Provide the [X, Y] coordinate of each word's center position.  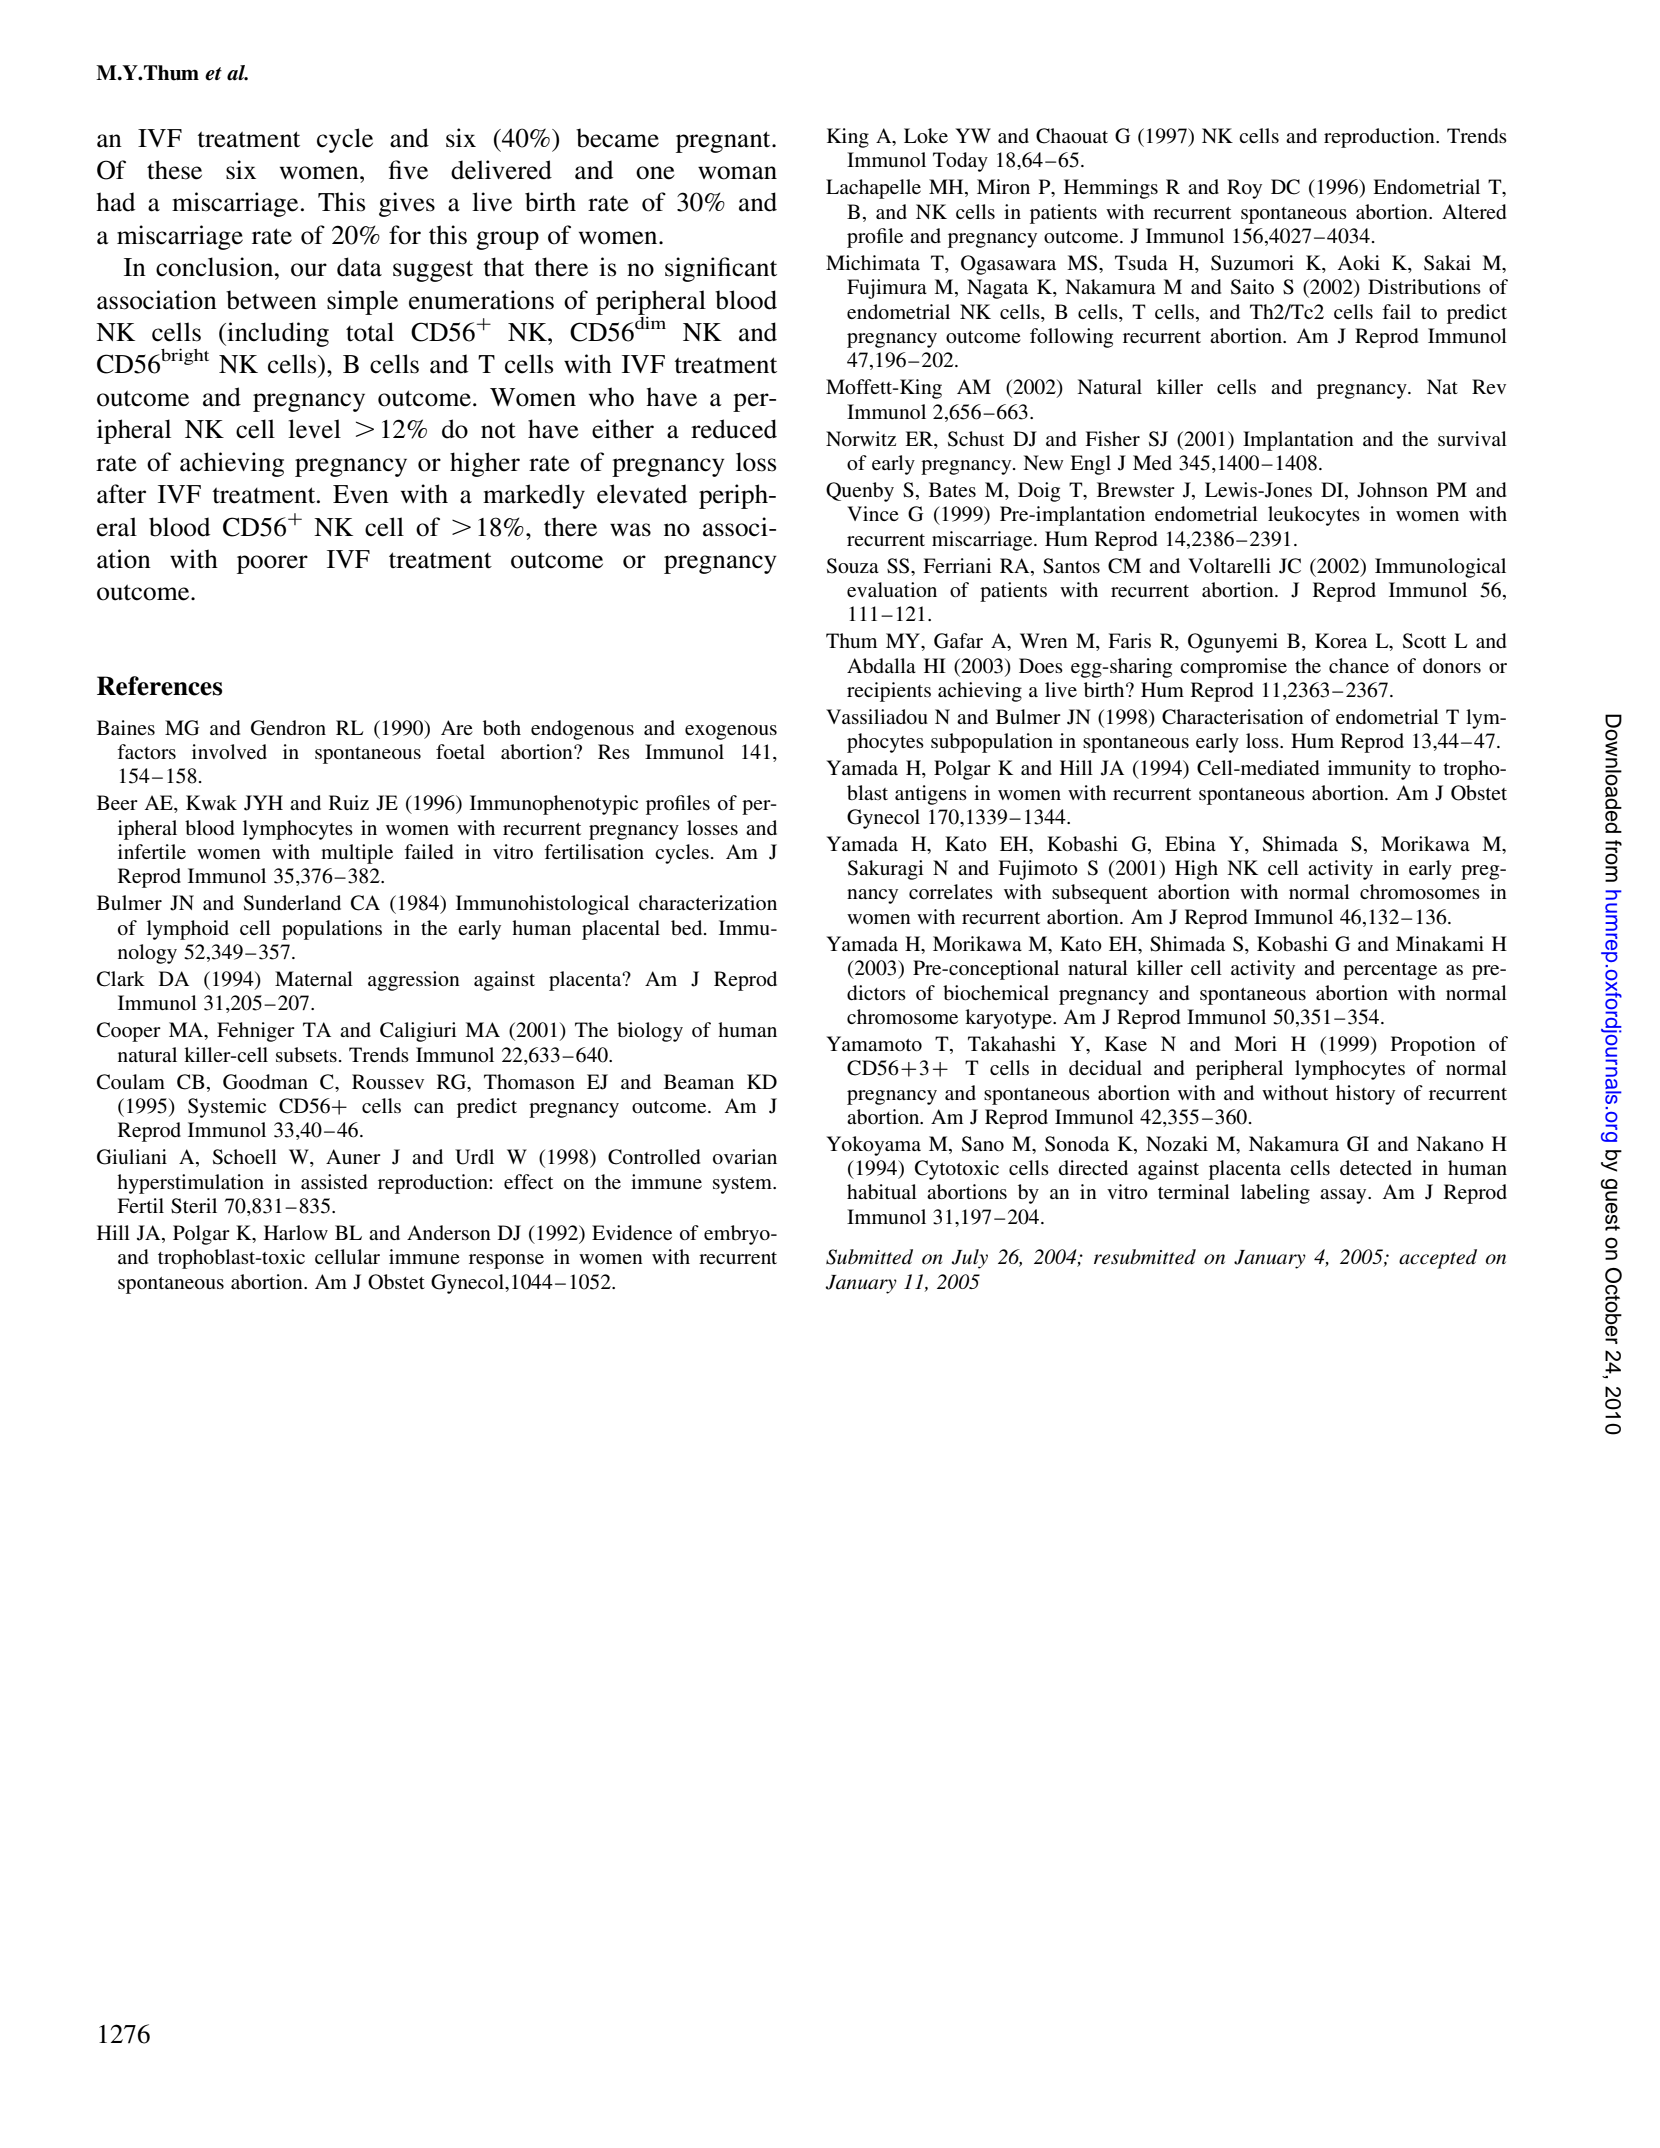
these [174, 170]
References [159, 686]
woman [737, 173]
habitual [882, 1191]
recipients [889, 692]
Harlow [296, 1232]
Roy [1244, 189]
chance [1359, 665]
